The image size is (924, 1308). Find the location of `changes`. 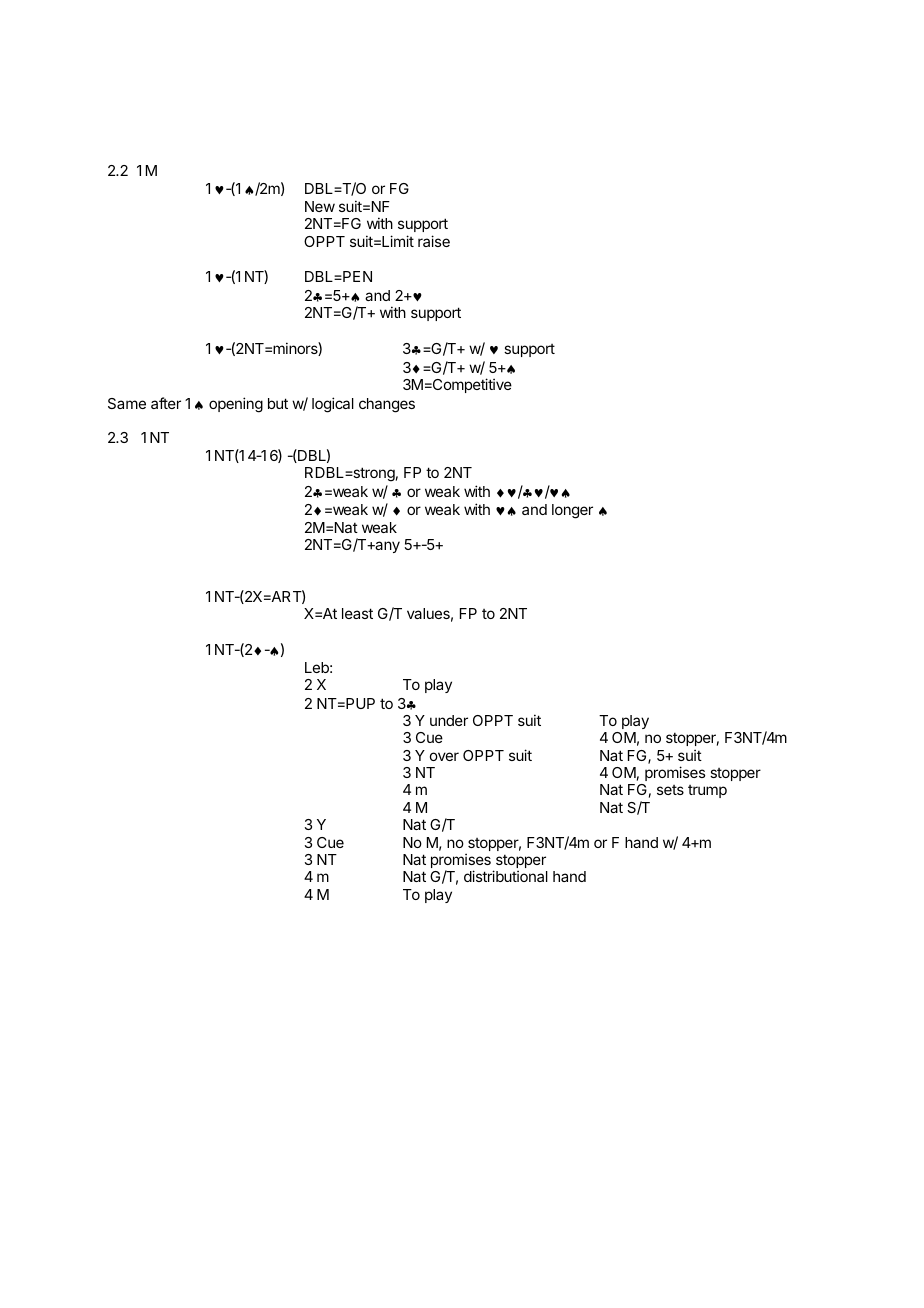

changes is located at coordinates (387, 405).
